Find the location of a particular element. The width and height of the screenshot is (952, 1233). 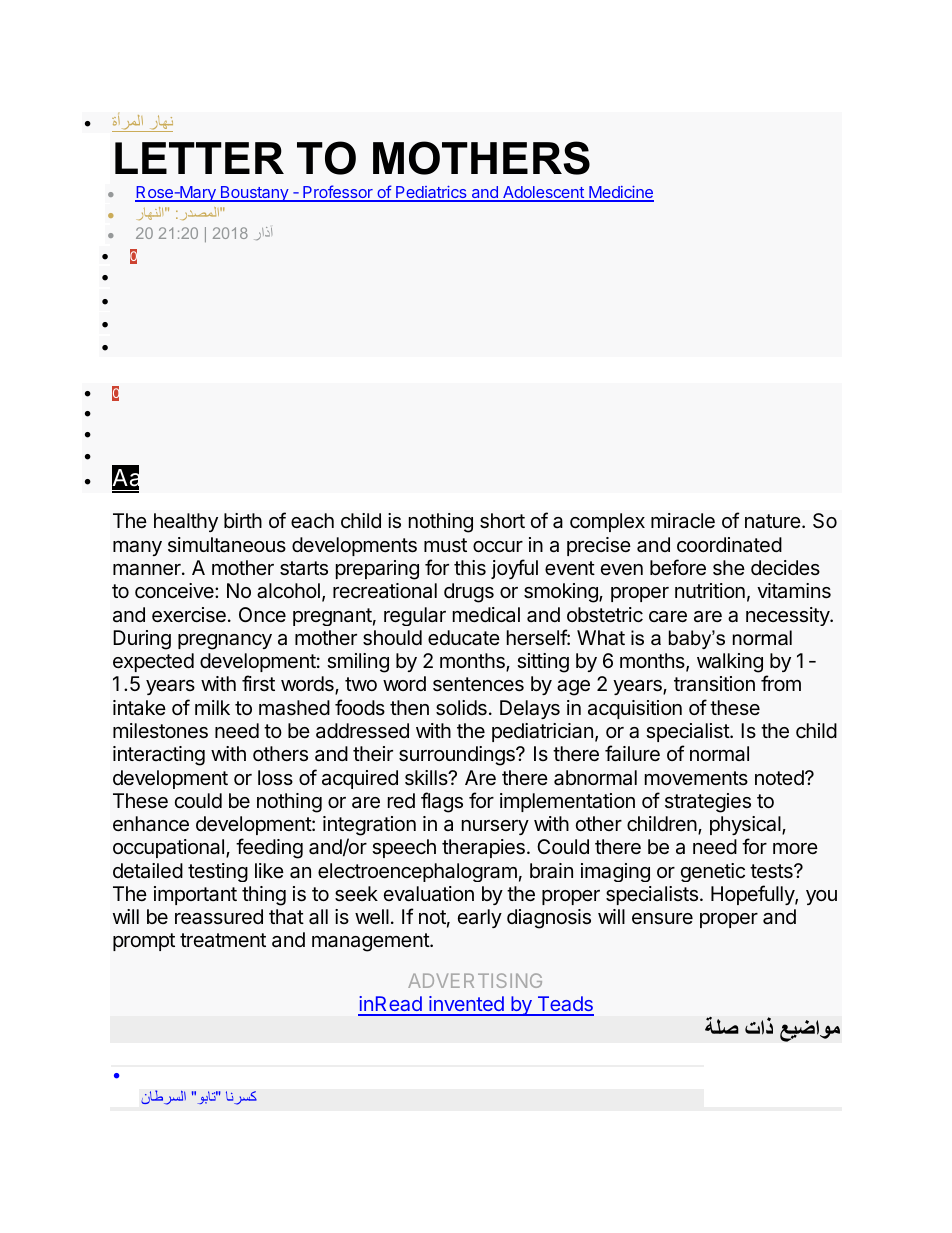

surroundings is located at coordinates (458, 756).
